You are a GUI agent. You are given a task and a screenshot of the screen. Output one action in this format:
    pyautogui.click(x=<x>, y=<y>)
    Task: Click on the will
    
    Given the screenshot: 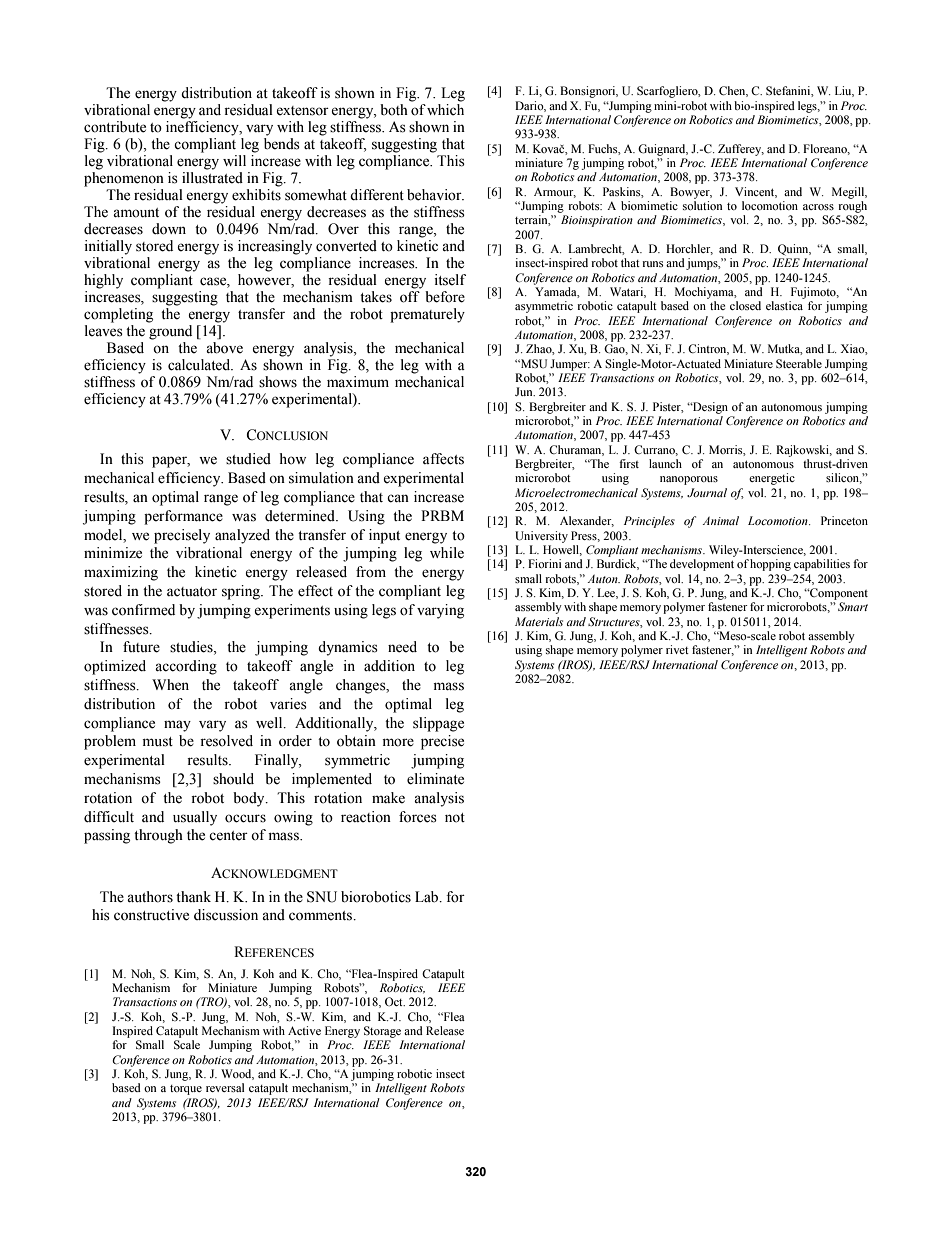 What is the action you would take?
    pyautogui.click(x=234, y=160)
